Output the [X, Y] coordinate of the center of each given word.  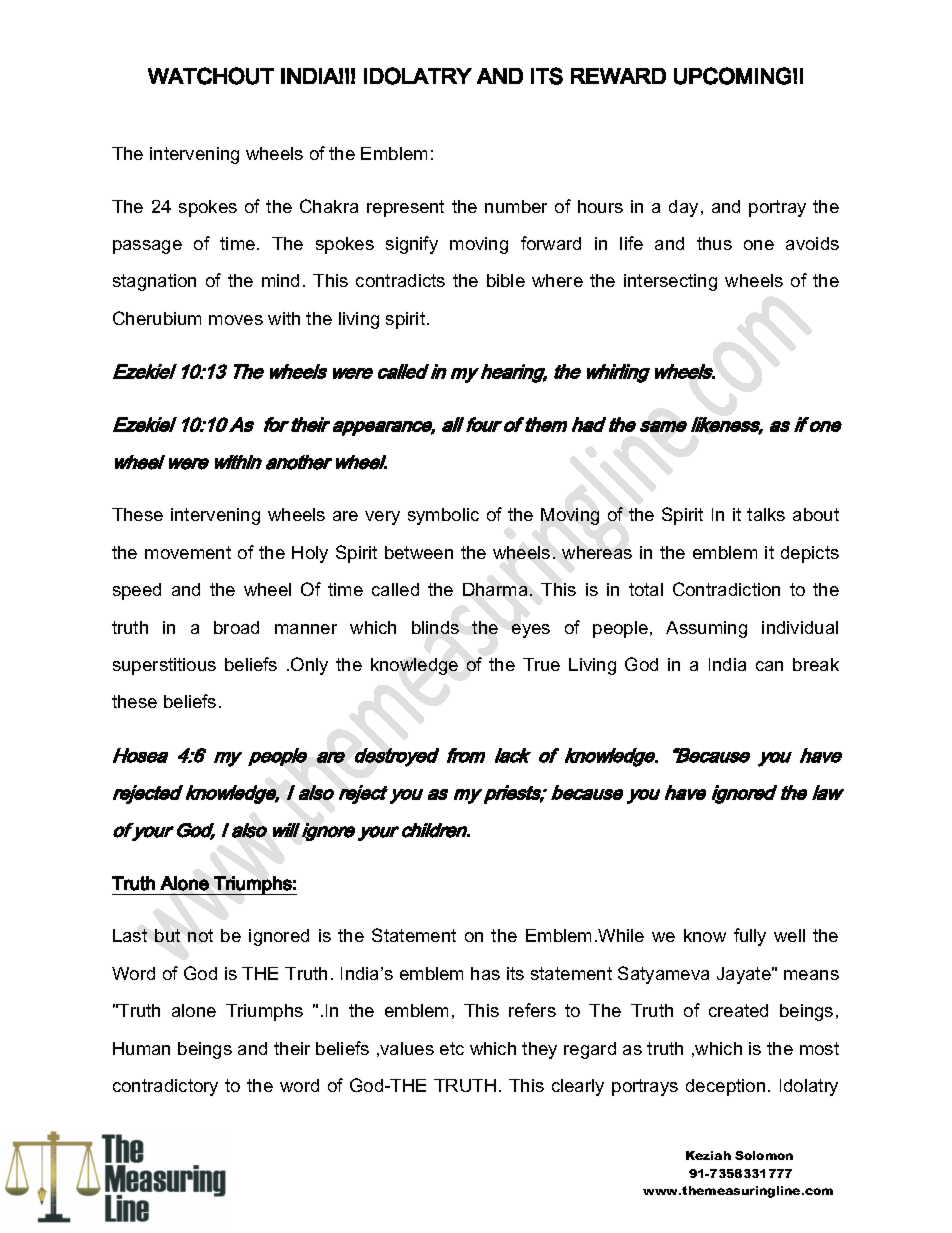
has [485, 973]
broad [236, 627]
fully [750, 937]
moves [236, 320]
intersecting [670, 282]
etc [452, 1048]
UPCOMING [732, 76]
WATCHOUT [211, 76]
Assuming [706, 629]
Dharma [495, 589]
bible [506, 280]
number [516, 206]
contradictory [165, 1087]
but [167, 935]
